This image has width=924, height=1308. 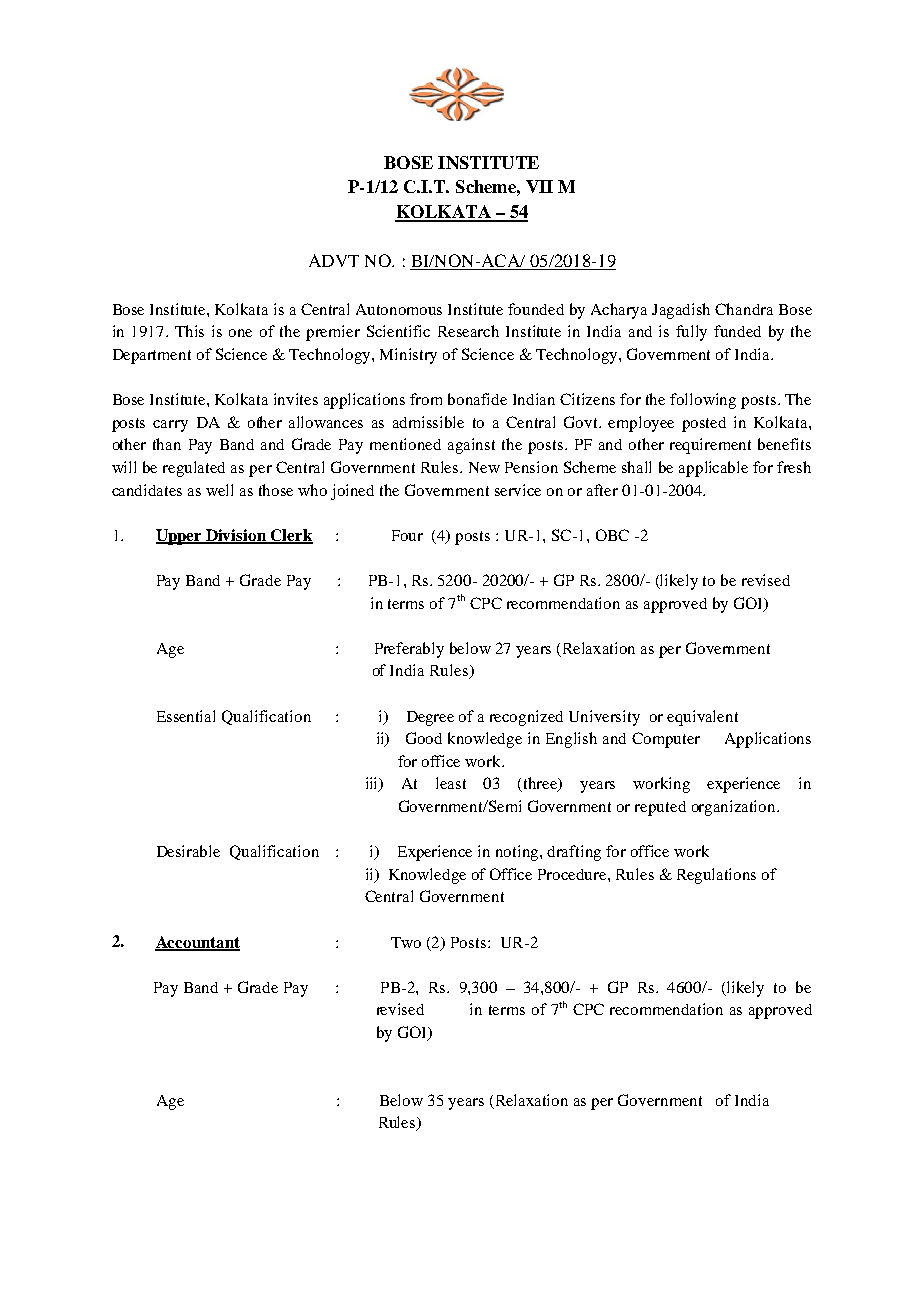 I want to click on Desirable, so click(x=188, y=851).
